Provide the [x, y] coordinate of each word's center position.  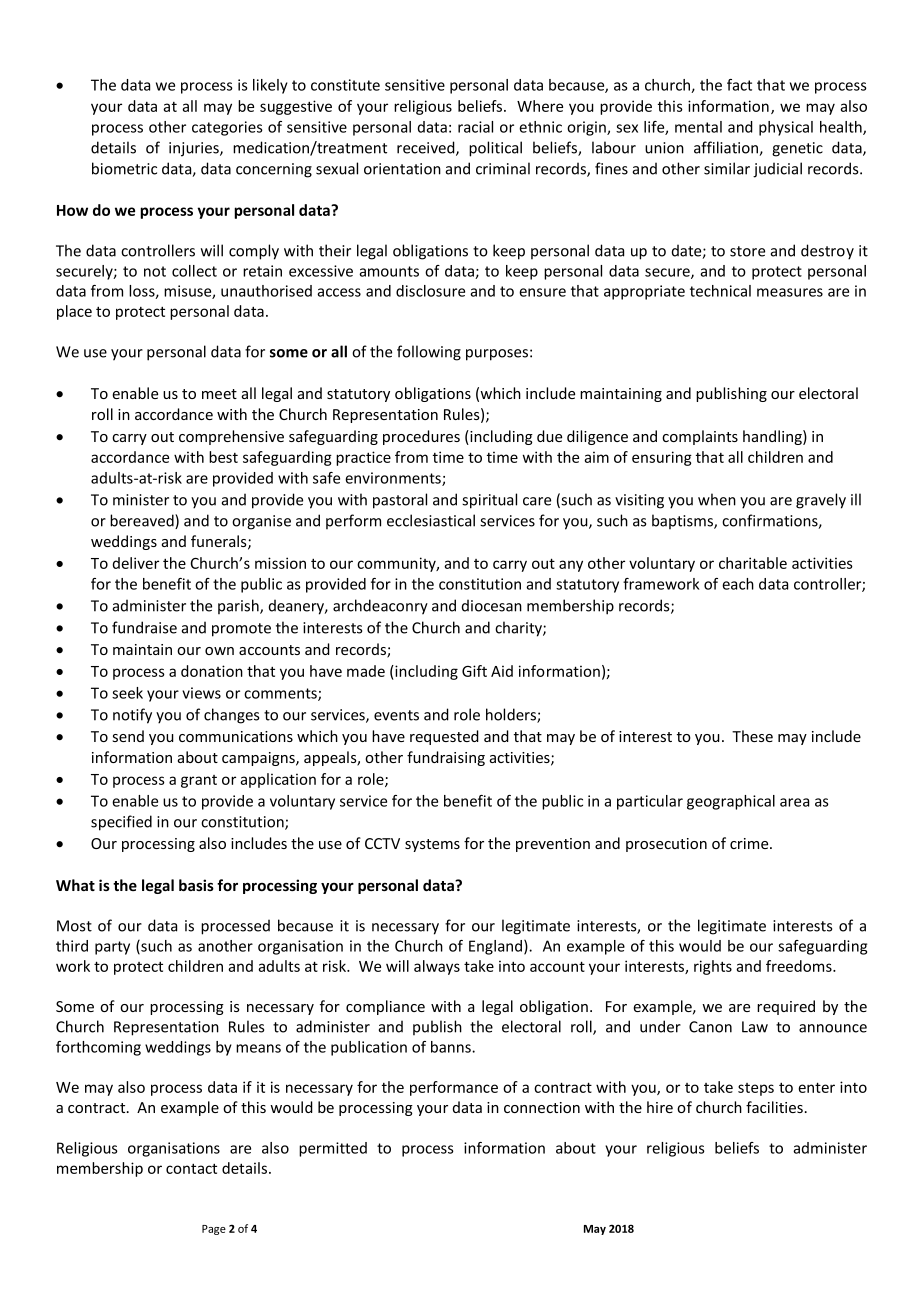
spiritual [489, 501]
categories [227, 128]
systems [432, 845]
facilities [774, 1107]
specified [121, 823]
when [717, 499]
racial [475, 127]
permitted [333, 1149]
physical [786, 128]
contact [191, 1168]
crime [750, 843]
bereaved [143, 521]
